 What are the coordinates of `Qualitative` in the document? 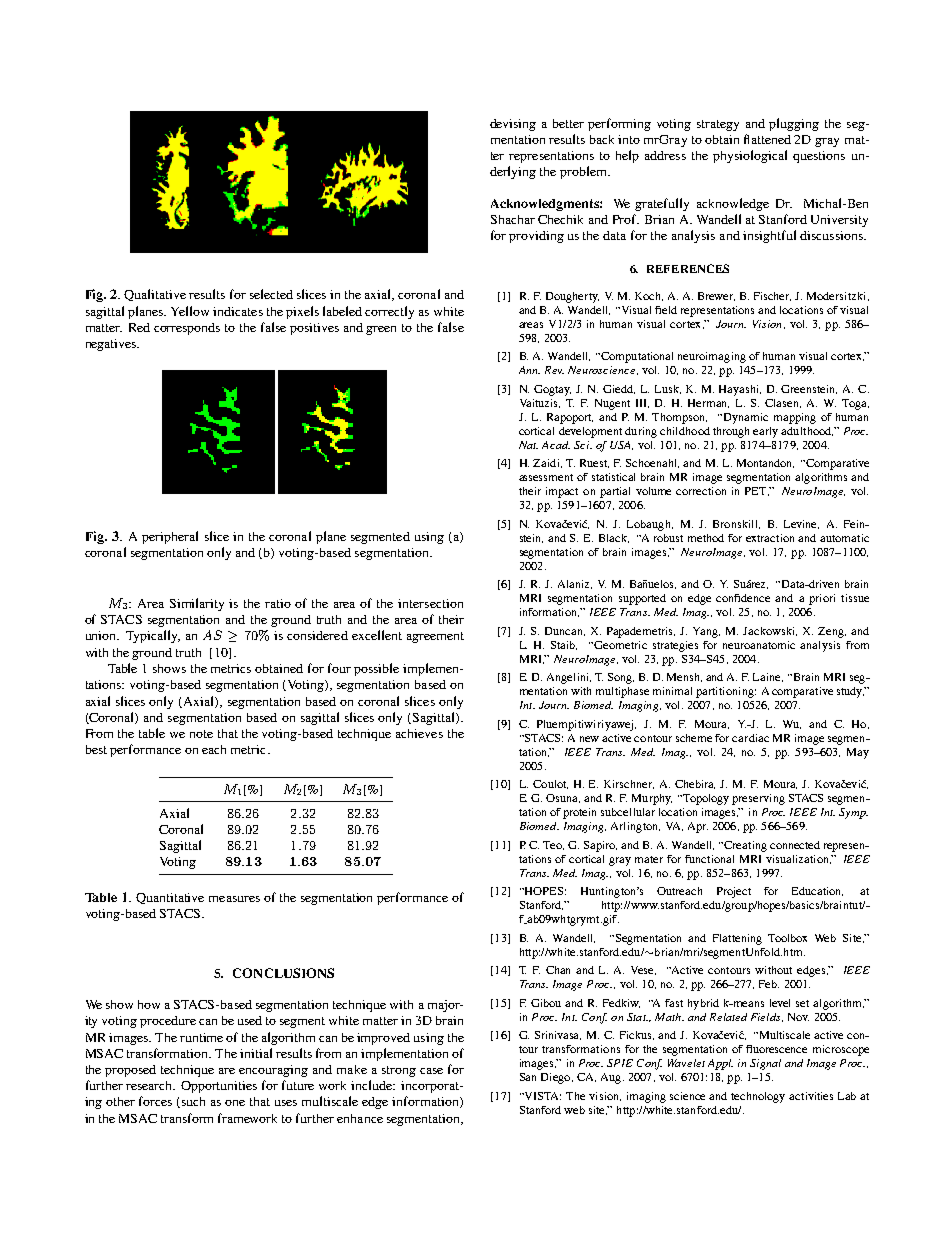 It's located at (155, 295).
